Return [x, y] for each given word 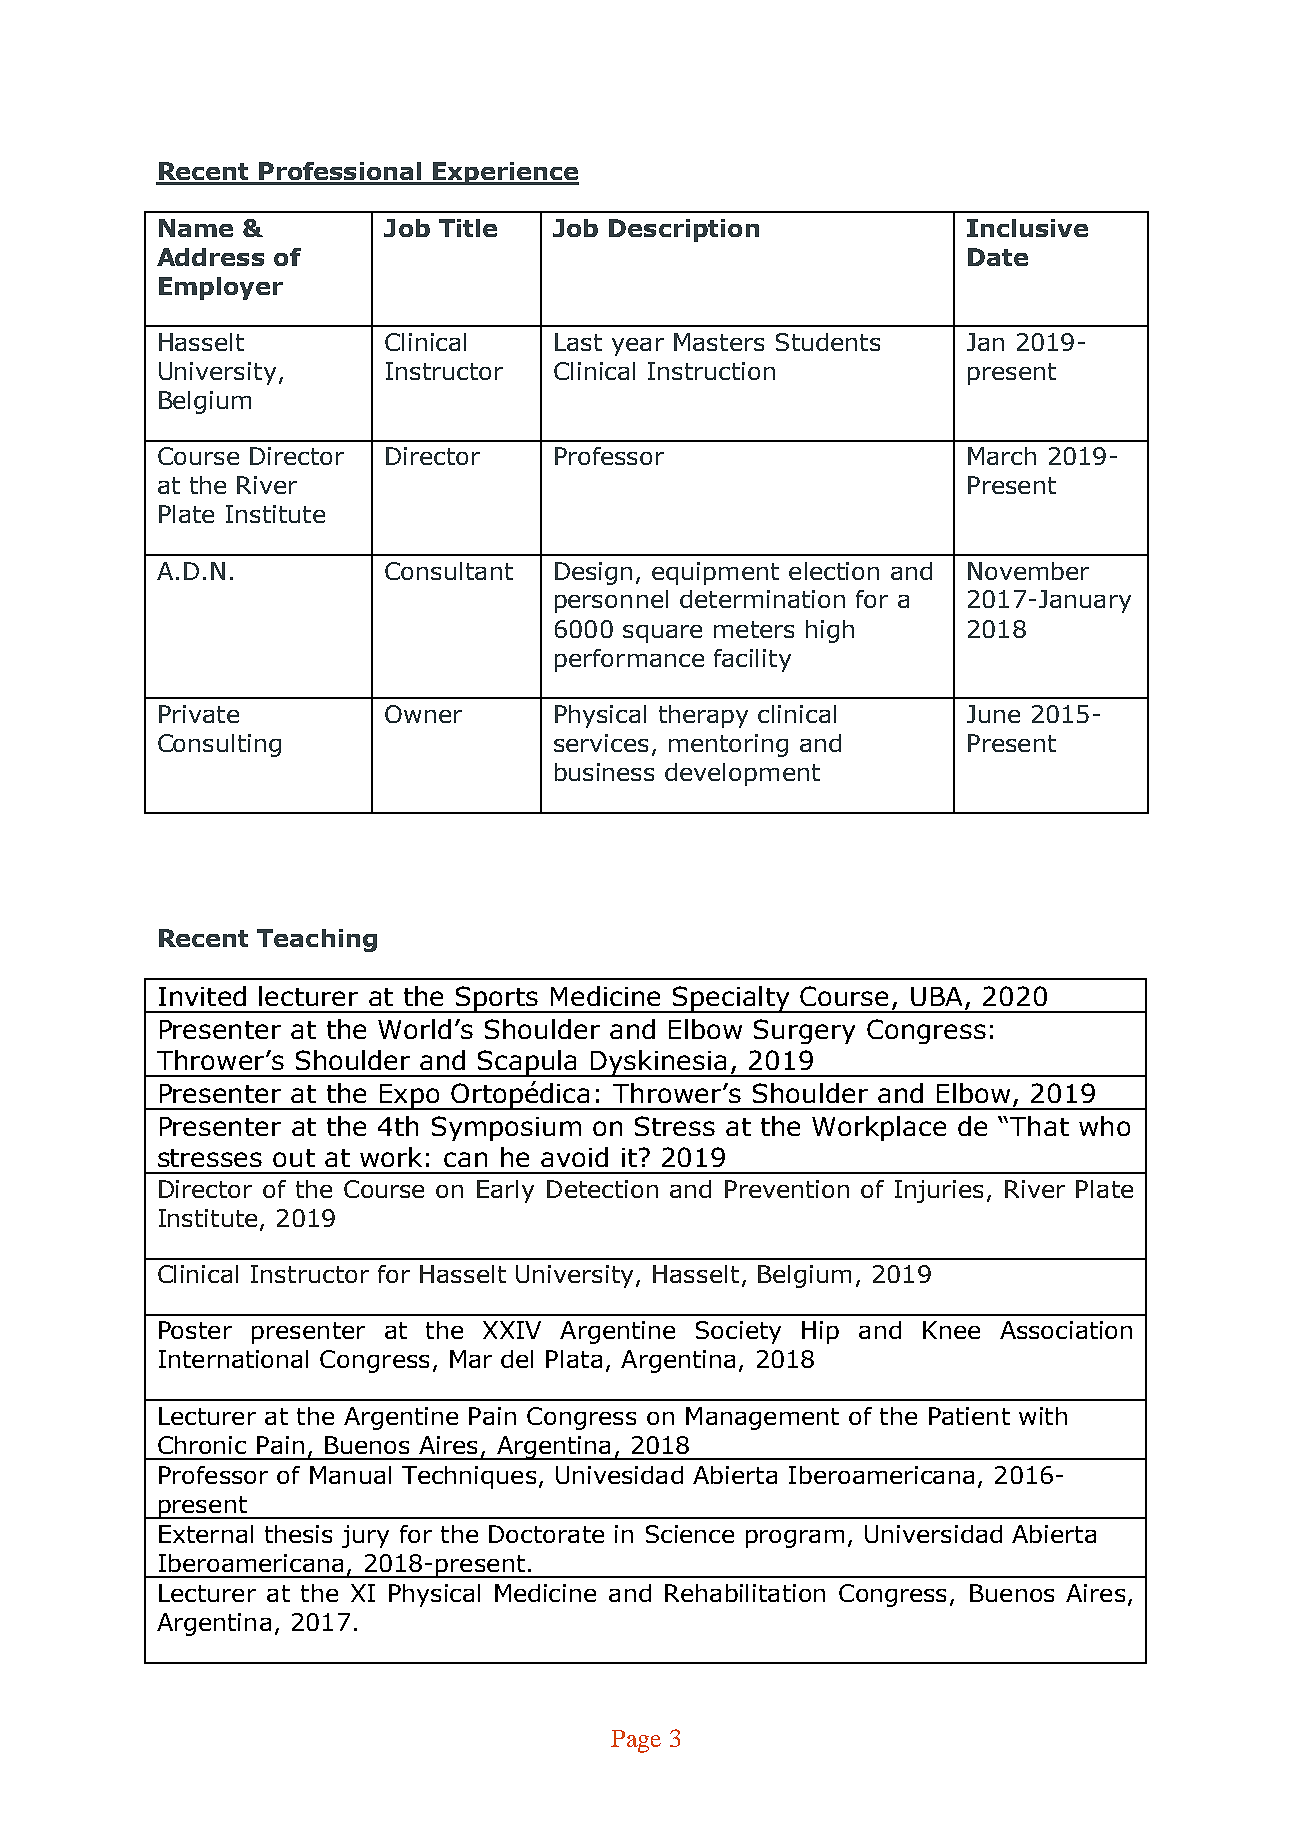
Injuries [939, 1191]
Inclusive [1027, 228]
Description [684, 230]
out [294, 1158]
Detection [602, 1189]
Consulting [219, 745]
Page [636, 1741]
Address [210, 257]
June [993, 714]
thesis [298, 1534]
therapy [703, 716]
